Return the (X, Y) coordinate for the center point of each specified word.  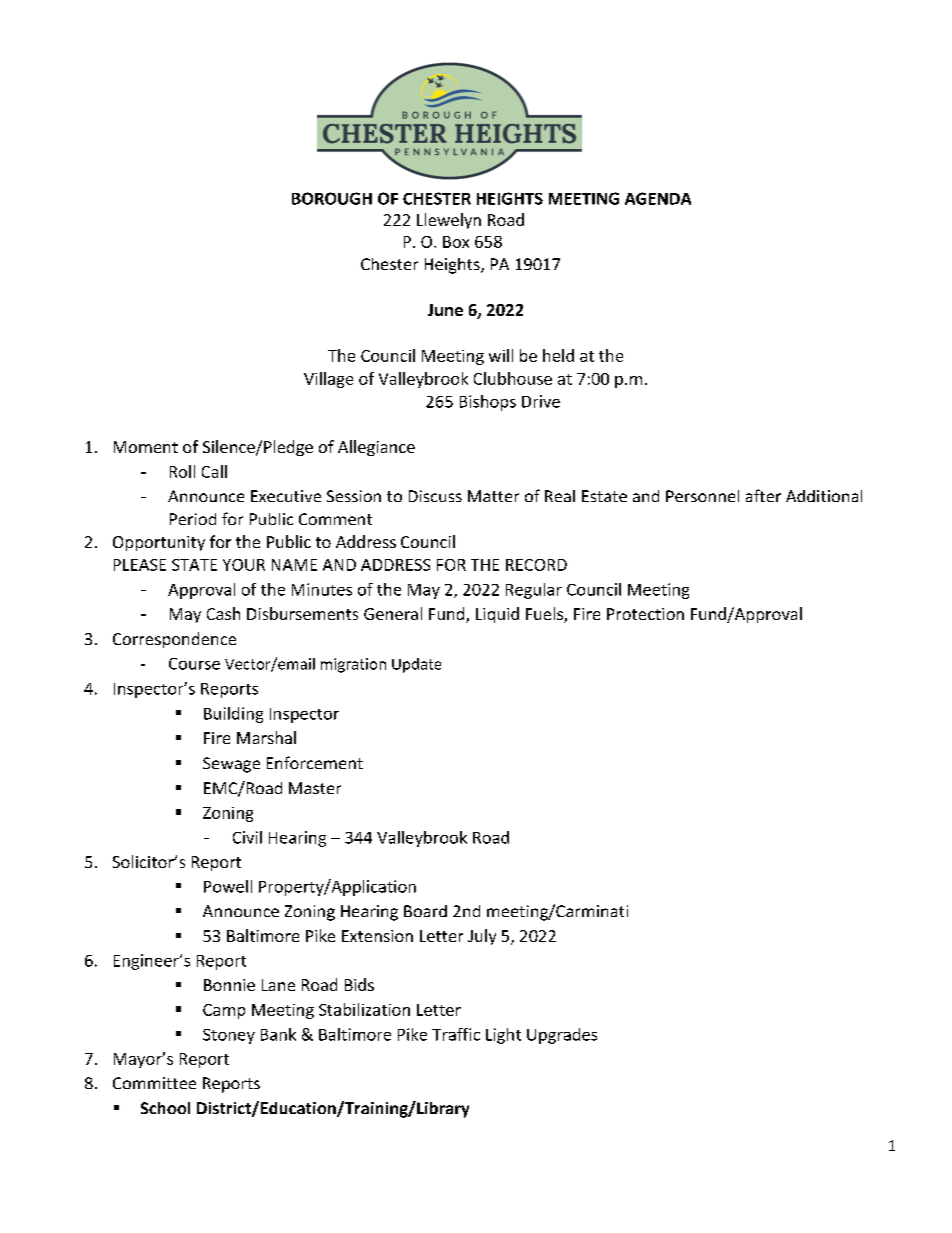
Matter (493, 496)
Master (315, 788)
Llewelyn (449, 221)
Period (193, 519)
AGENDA (658, 198)
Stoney (229, 1036)
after (763, 495)
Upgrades (562, 1036)
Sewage (231, 765)
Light (503, 1036)
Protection (645, 614)
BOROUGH (332, 198)
